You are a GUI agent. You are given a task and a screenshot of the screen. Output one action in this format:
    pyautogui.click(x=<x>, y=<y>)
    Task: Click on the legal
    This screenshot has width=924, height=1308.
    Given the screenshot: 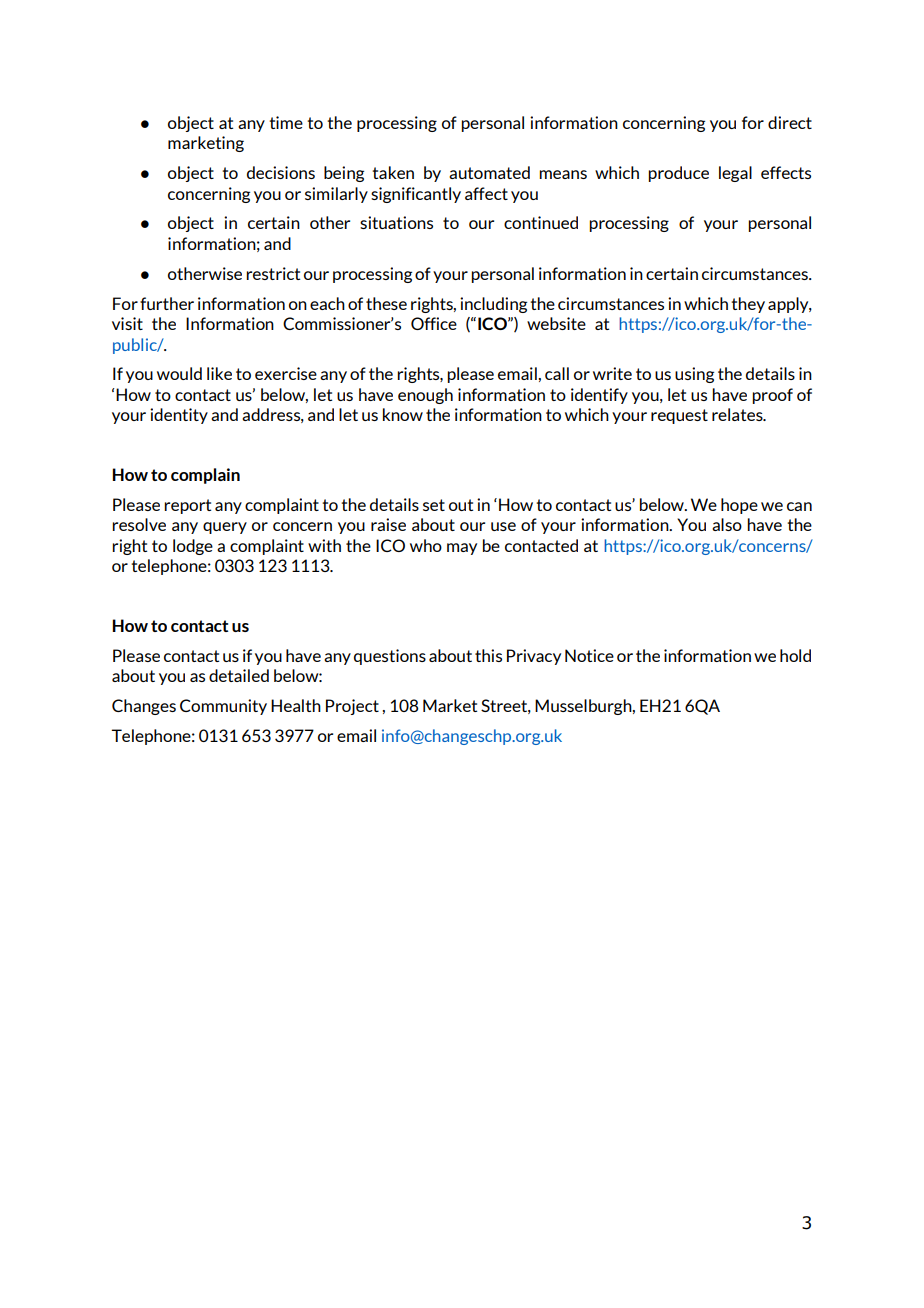 What is the action you would take?
    pyautogui.click(x=735, y=174)
